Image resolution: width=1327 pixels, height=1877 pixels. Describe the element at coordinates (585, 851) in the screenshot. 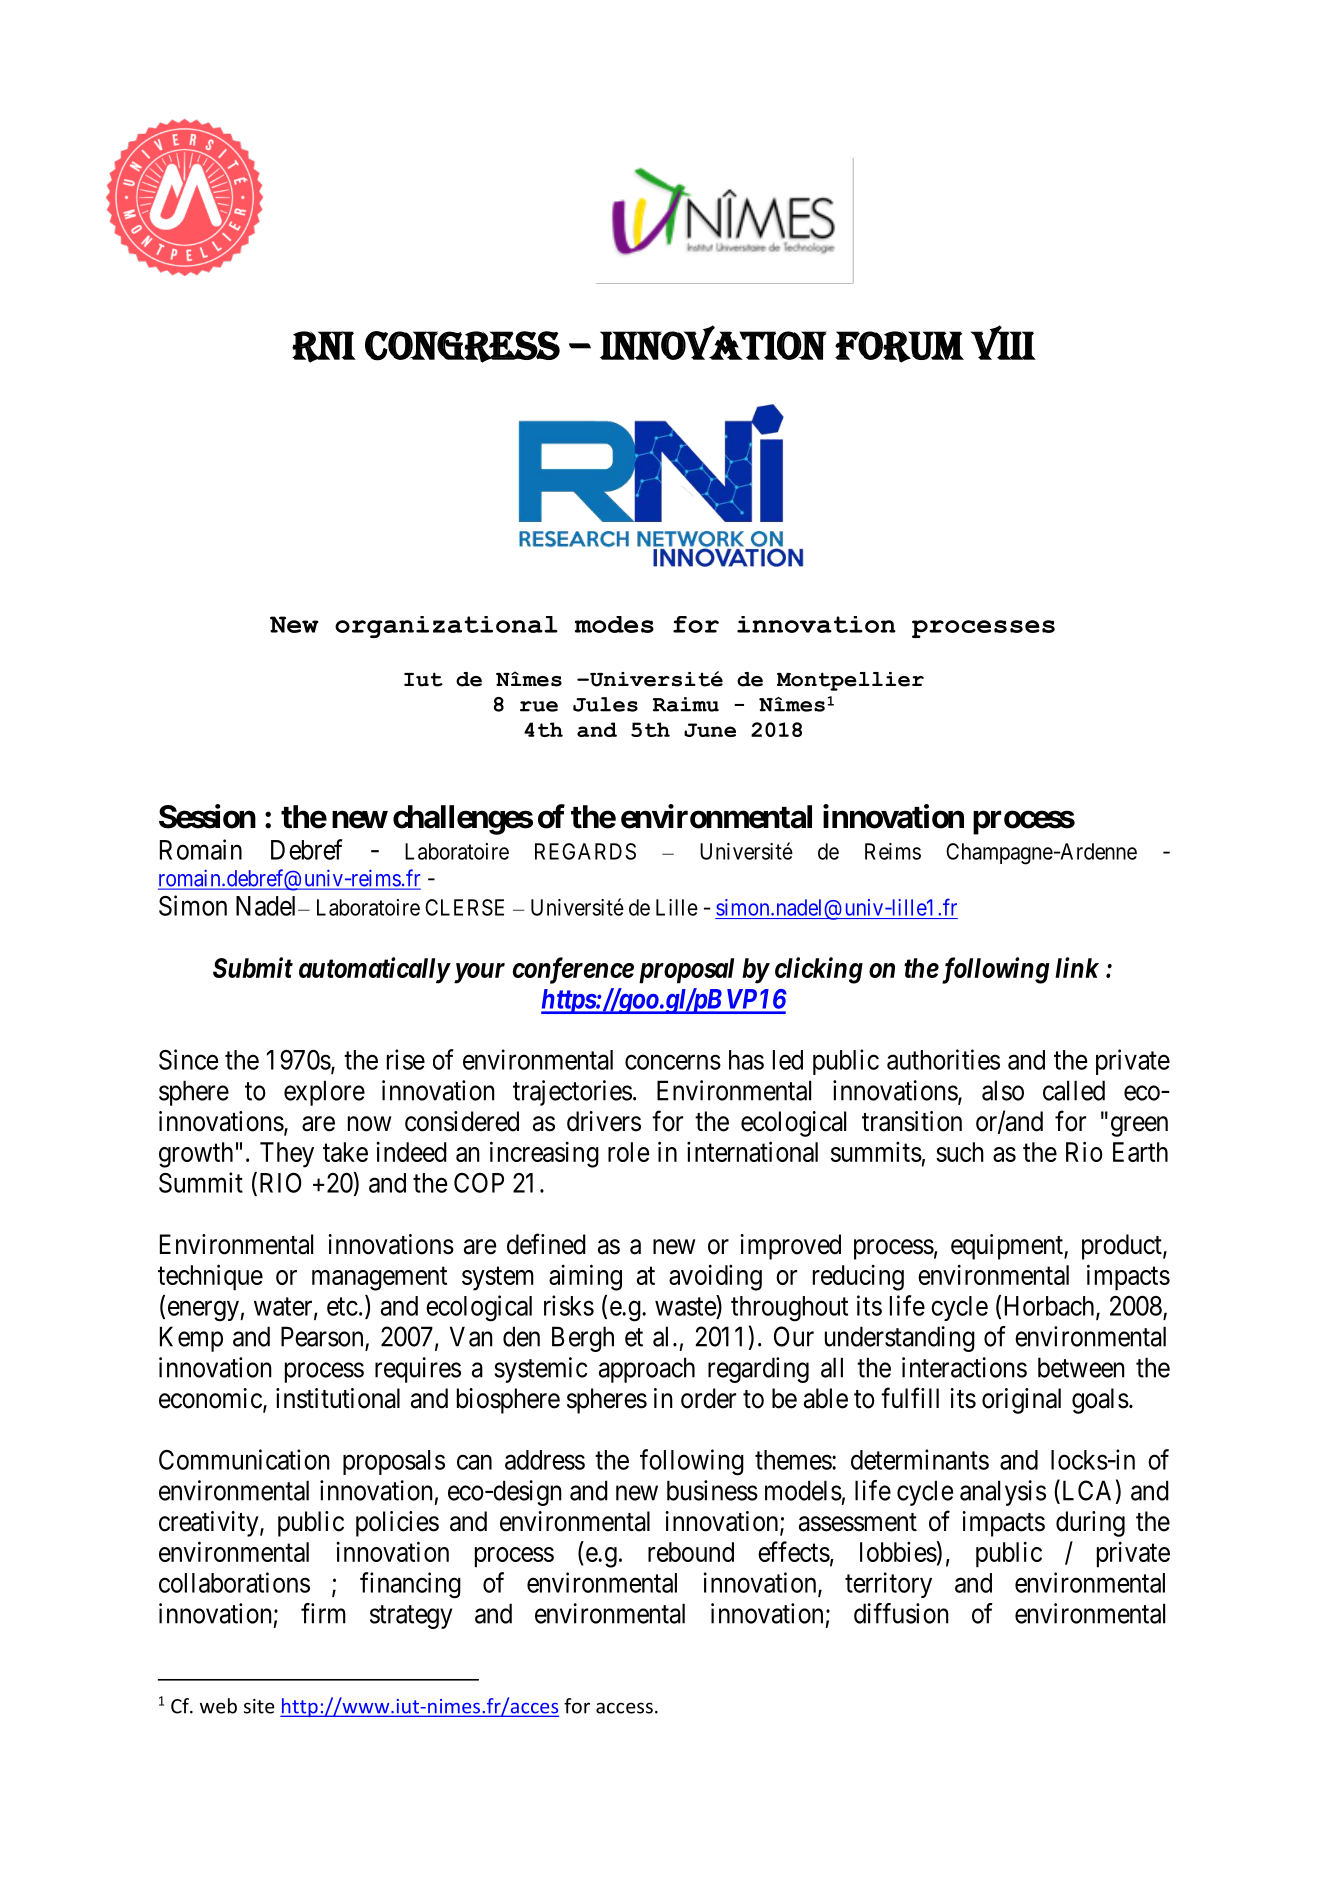

I see `REGARDS` at that location.
